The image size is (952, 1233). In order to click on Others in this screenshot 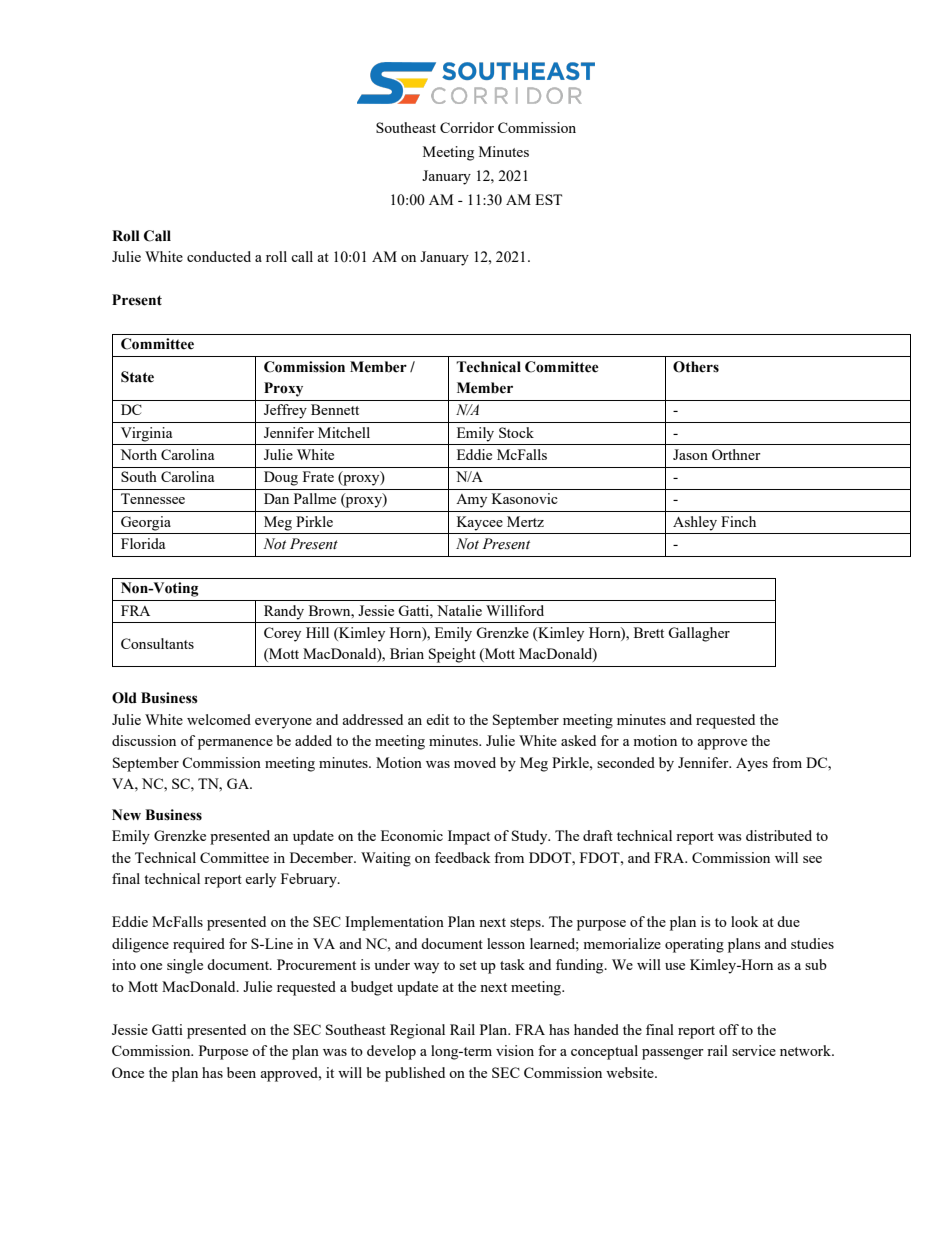, I will do `click(696, 367)`.
